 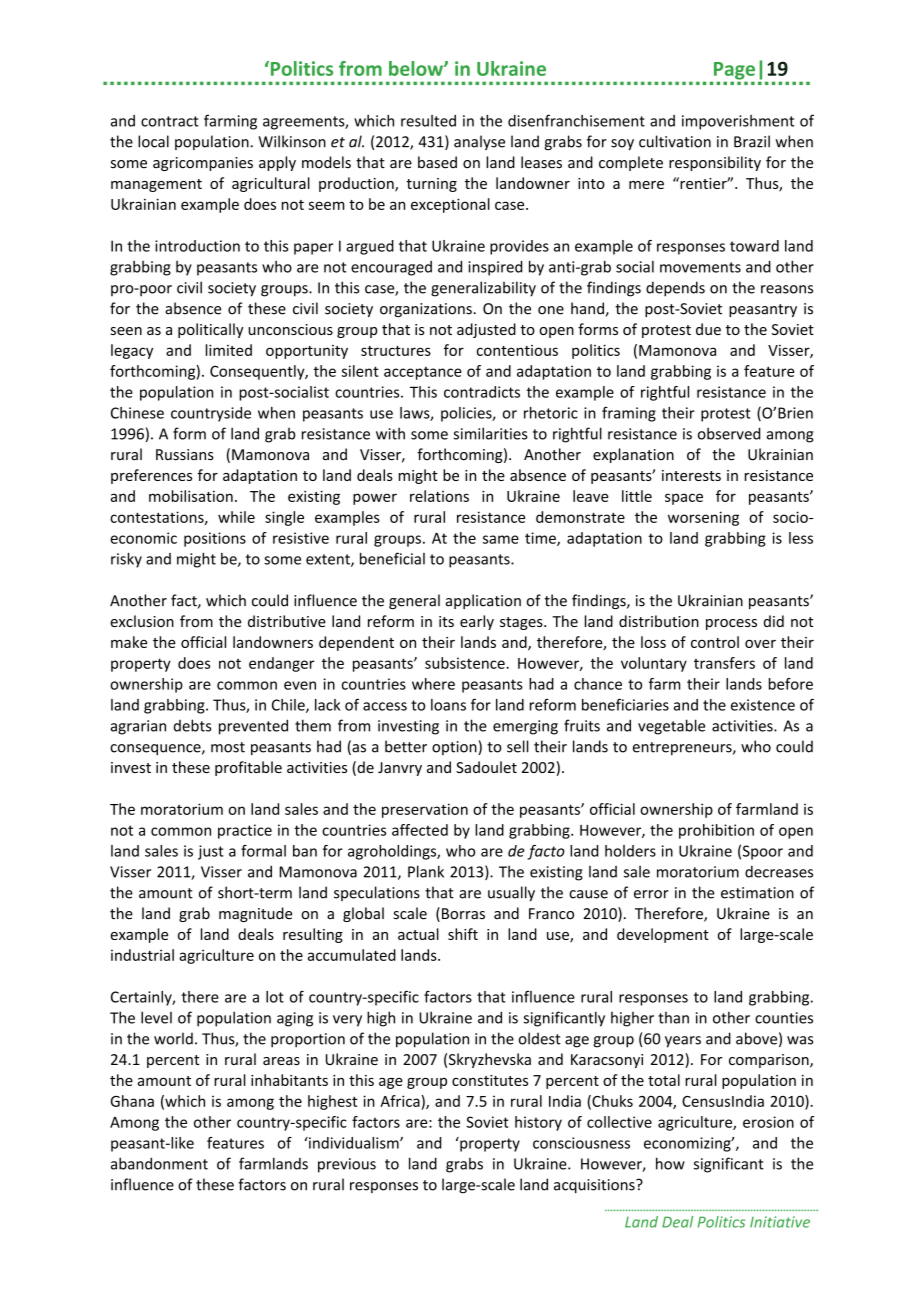 I want to click on contract, so click(x=170, y=121).
